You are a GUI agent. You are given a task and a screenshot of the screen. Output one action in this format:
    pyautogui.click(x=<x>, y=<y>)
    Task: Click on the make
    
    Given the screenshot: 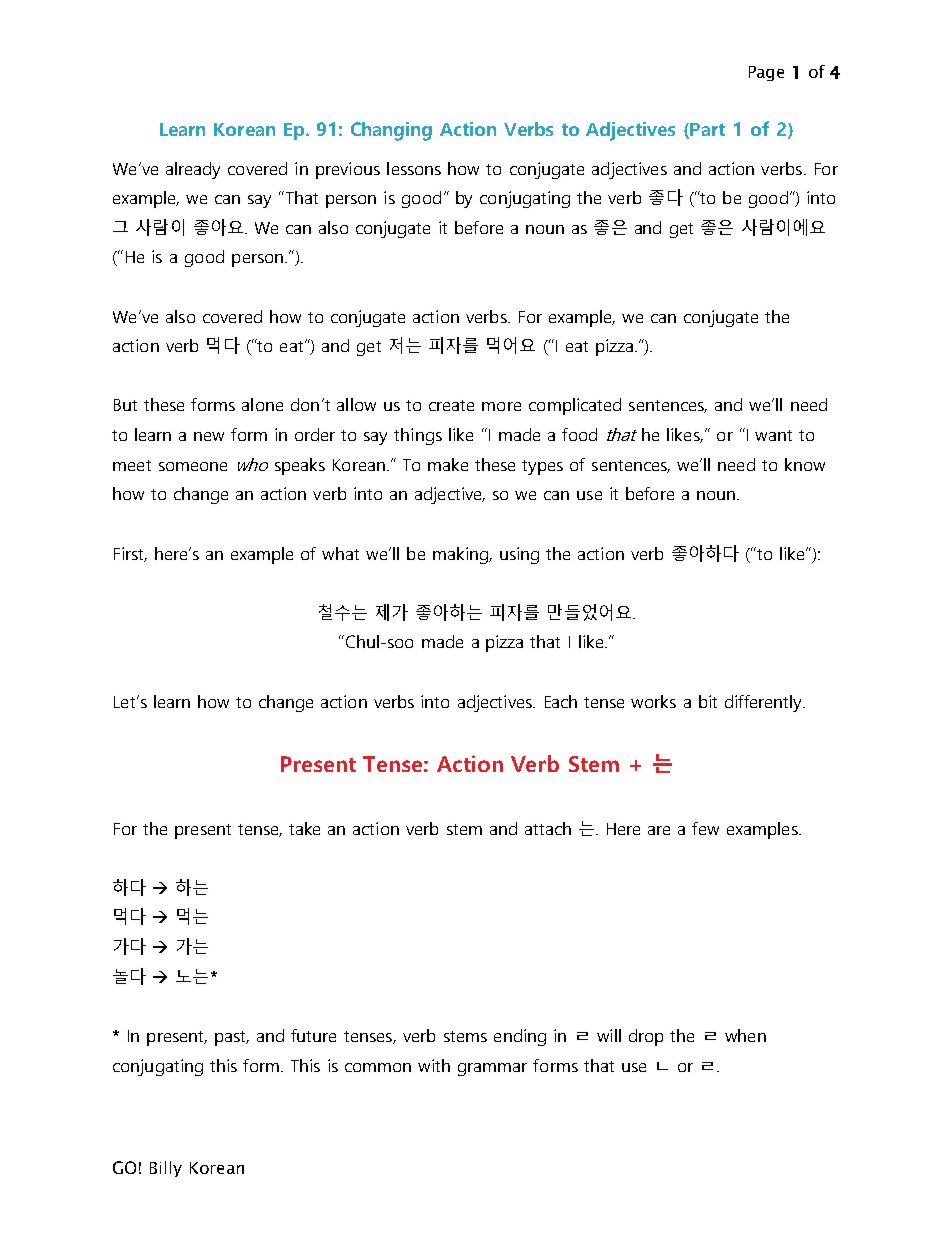 What is the action you would take?
    pyautogui.click(x=448, y=464)
